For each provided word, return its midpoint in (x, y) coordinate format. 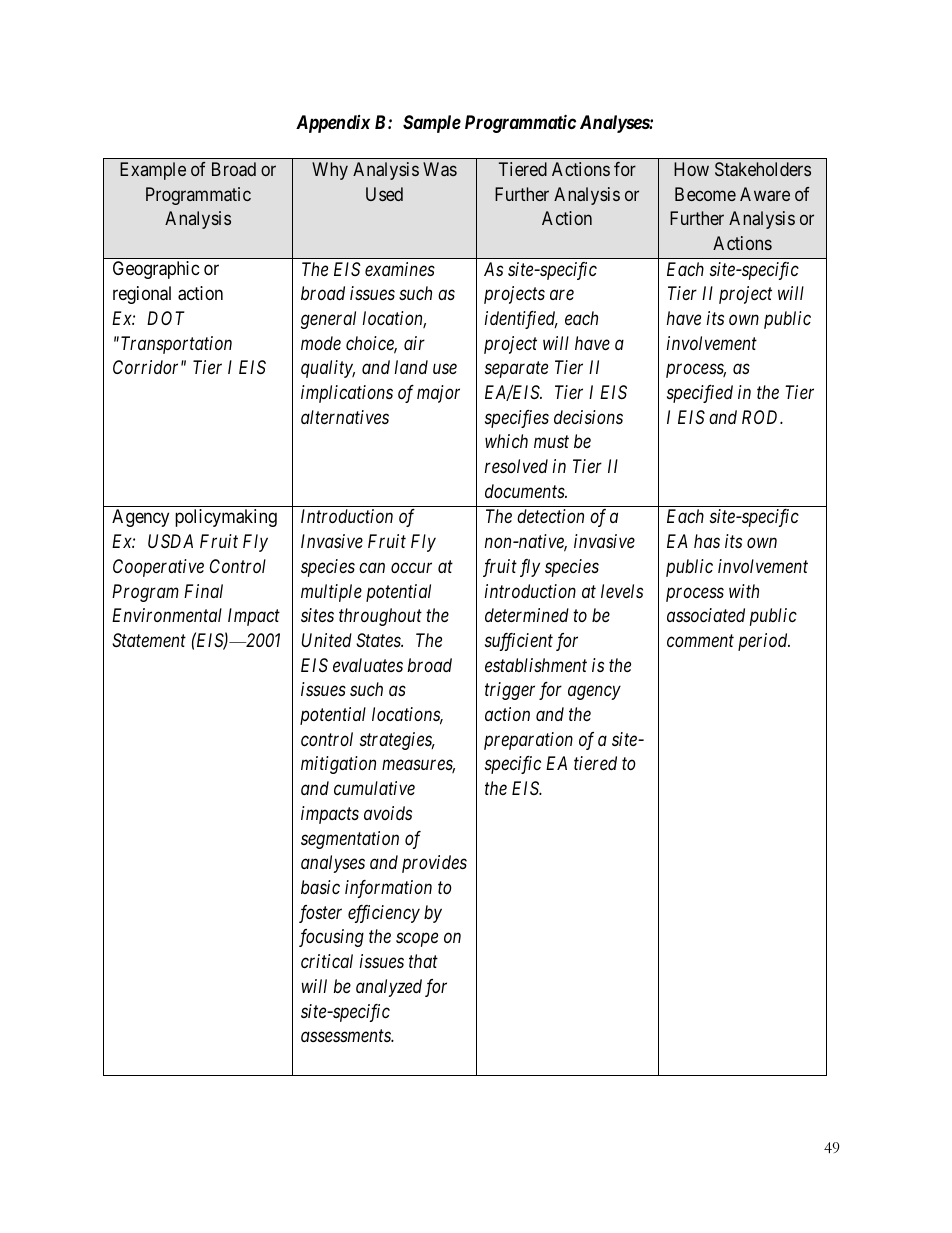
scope (417, 940)
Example (153, 171)
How (691, 169)
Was (440, 169)
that (423, 961)
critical (327, 961)
